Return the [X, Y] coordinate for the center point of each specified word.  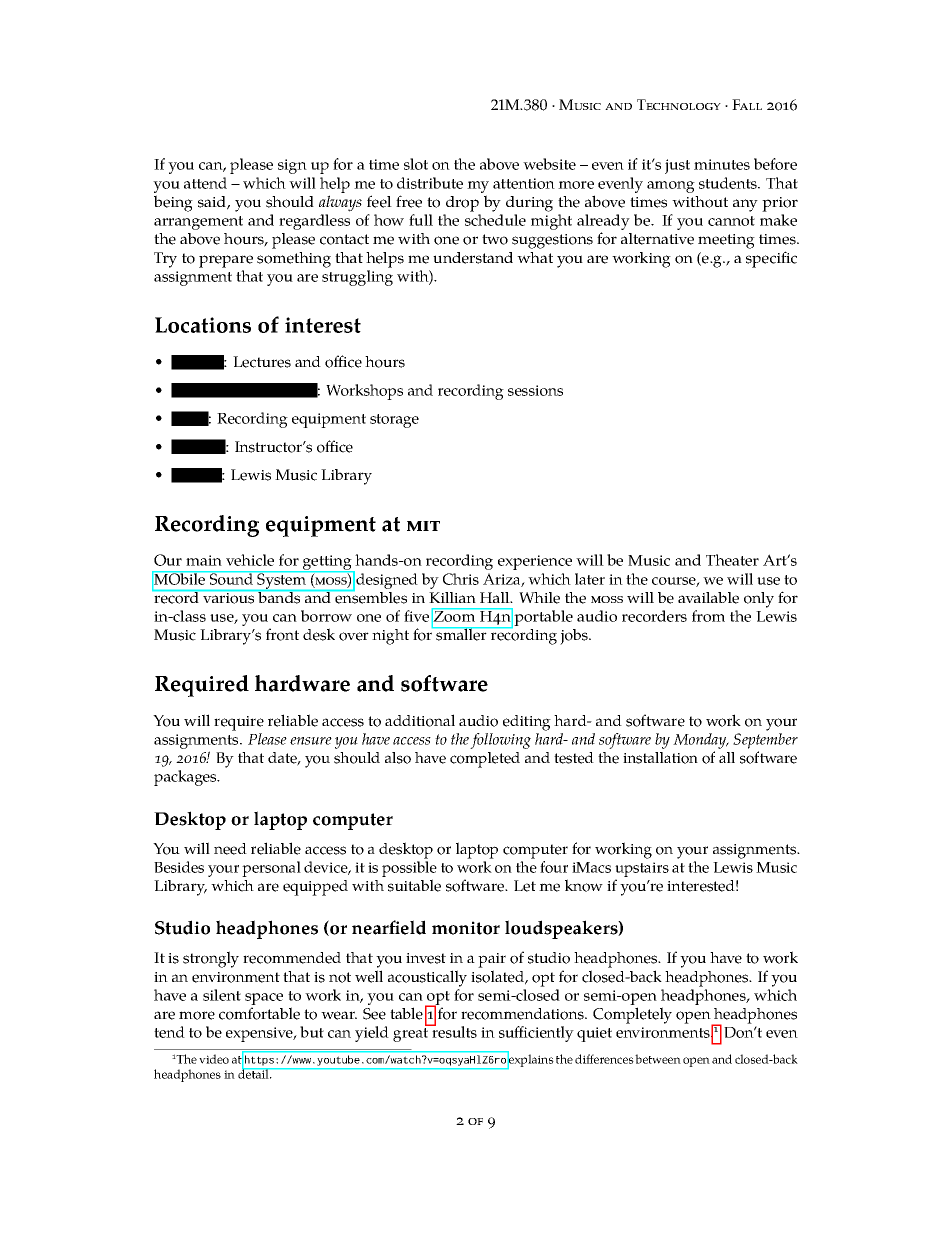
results [453, 1031]
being [173, 203]
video [214, 1059]
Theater [732, 560]
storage [394, 421]
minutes [722, 164]
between [658, 1059]
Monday [701, 741]
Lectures [262, 362]
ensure [311, 741]
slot [416, 164]
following [500, 741]
